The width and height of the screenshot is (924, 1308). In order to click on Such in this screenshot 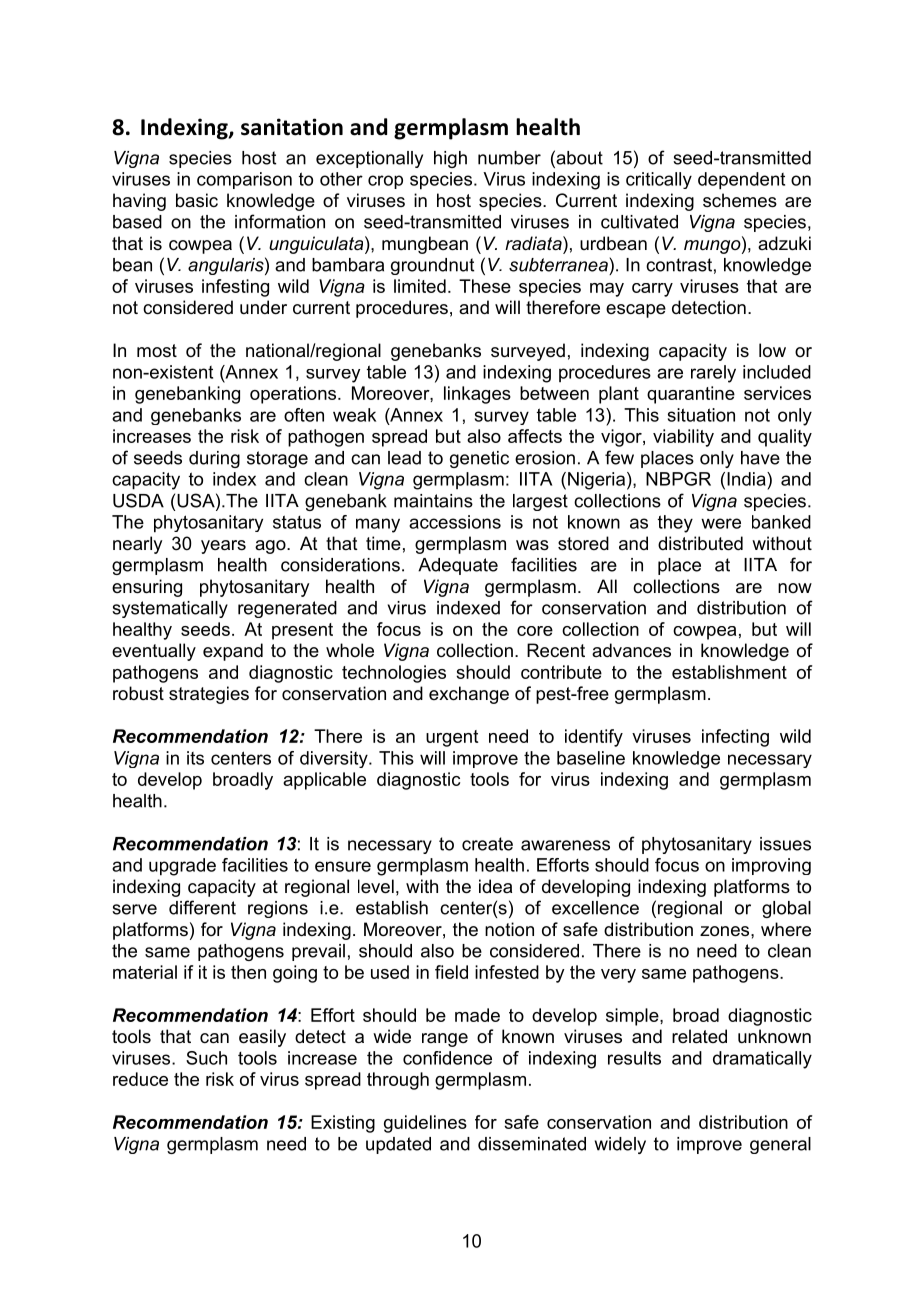, I will do `click(206, 1058)`.
